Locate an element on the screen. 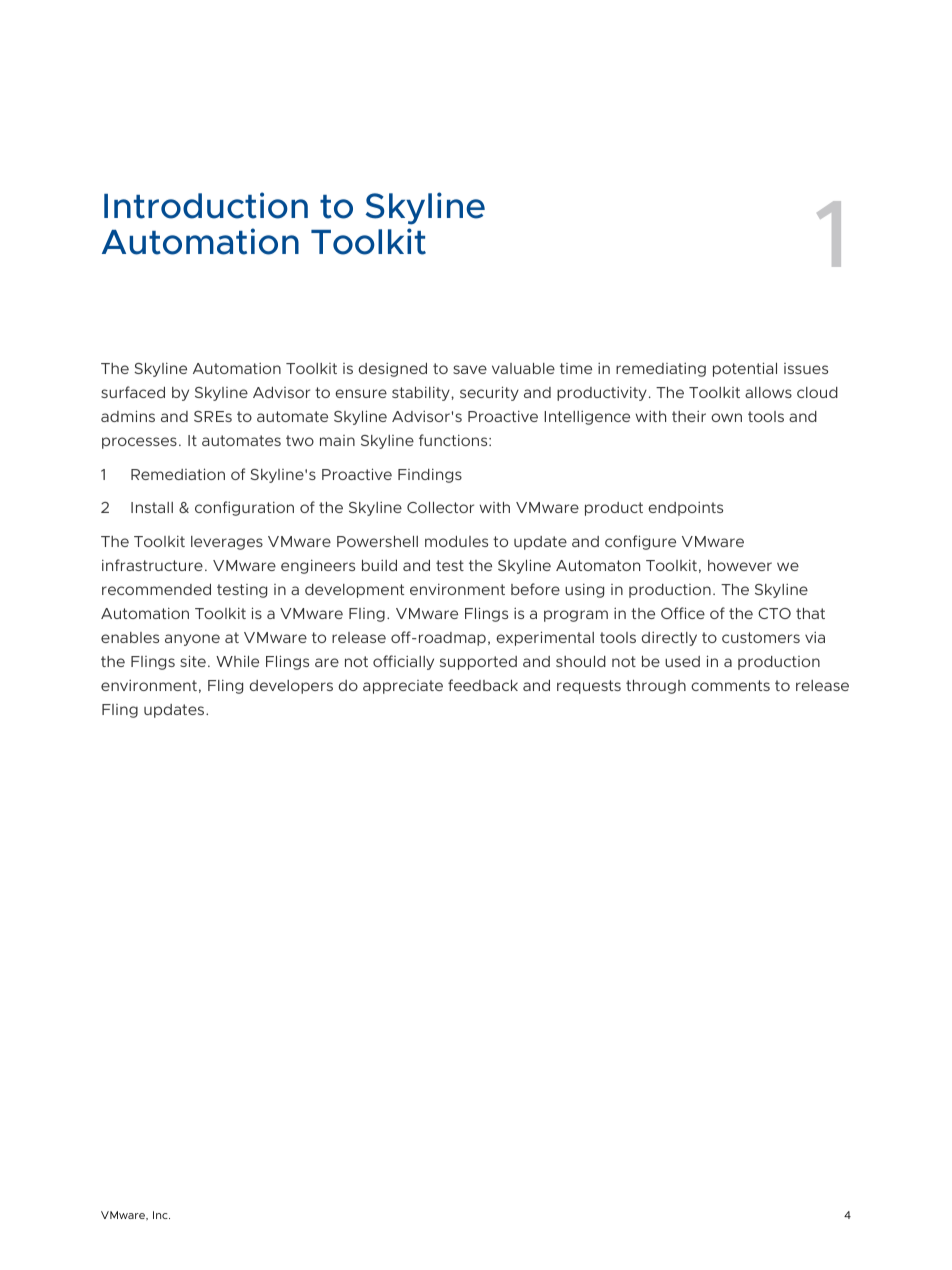 This screenshot has height=1270, width=952. however is located at coordinates (740, 565).
